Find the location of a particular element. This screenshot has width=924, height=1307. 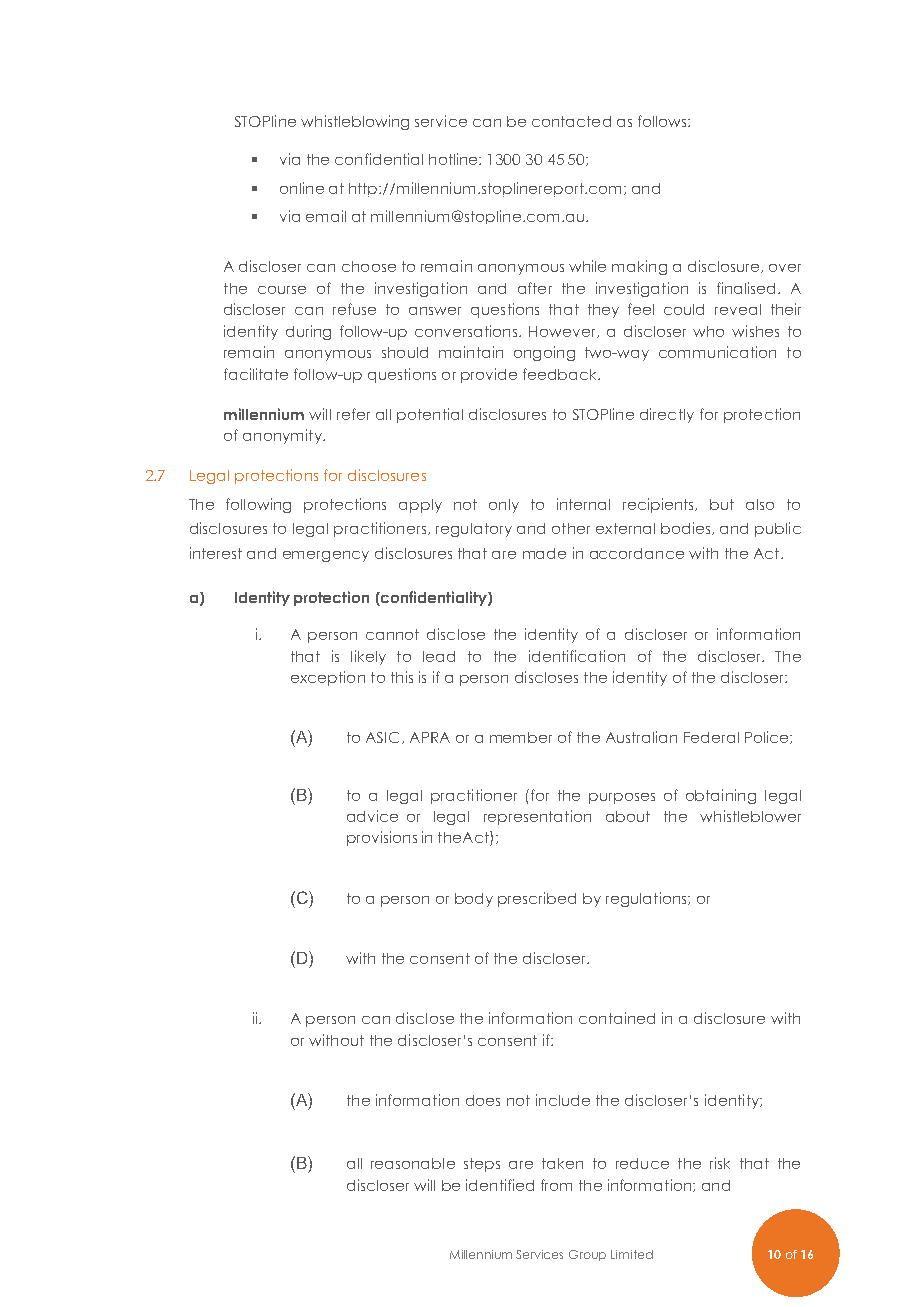

advice is located at coordinates (372, 816).
